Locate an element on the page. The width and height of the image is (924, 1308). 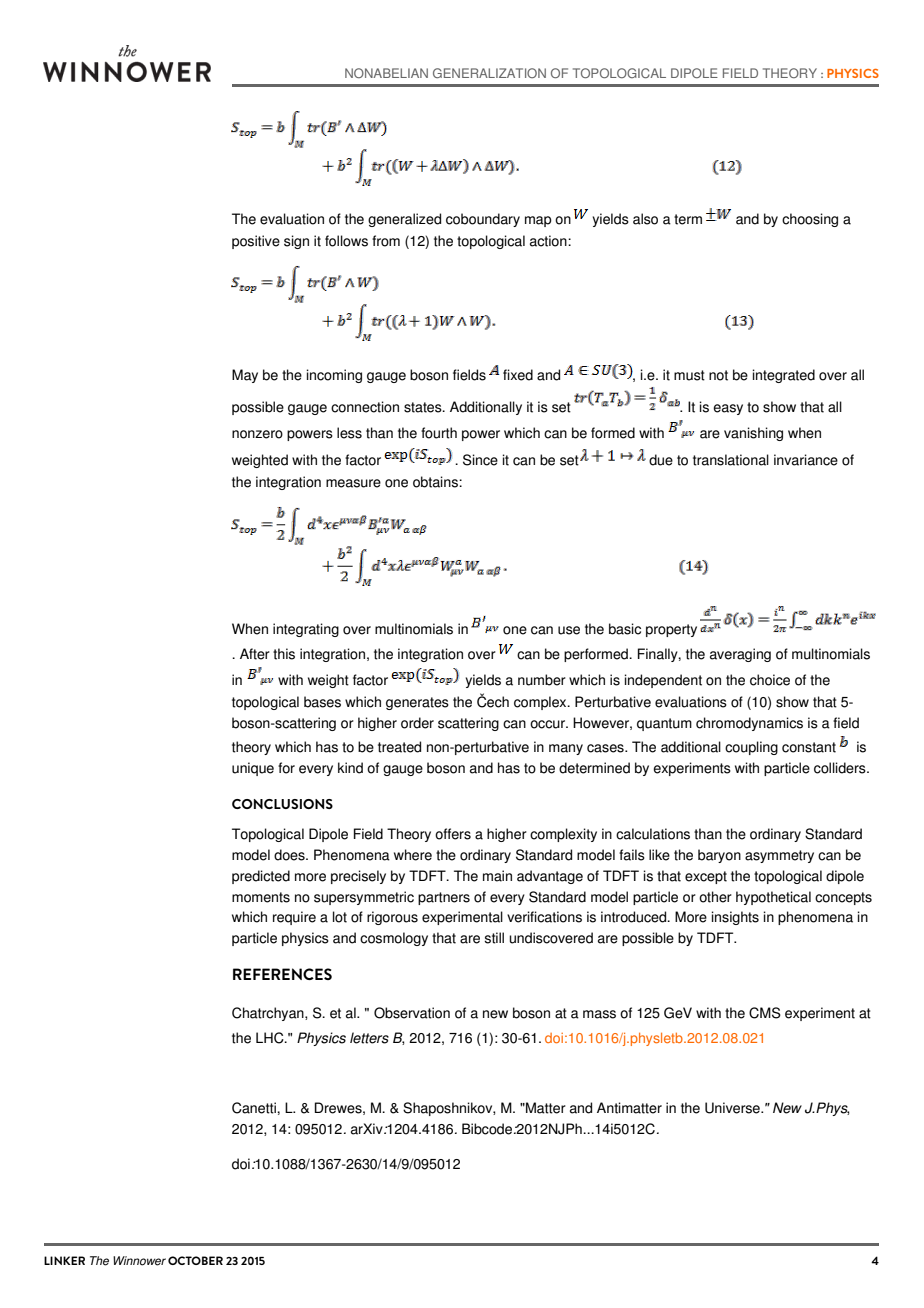
OCTOBER is located at coordinates (195, 1260).
